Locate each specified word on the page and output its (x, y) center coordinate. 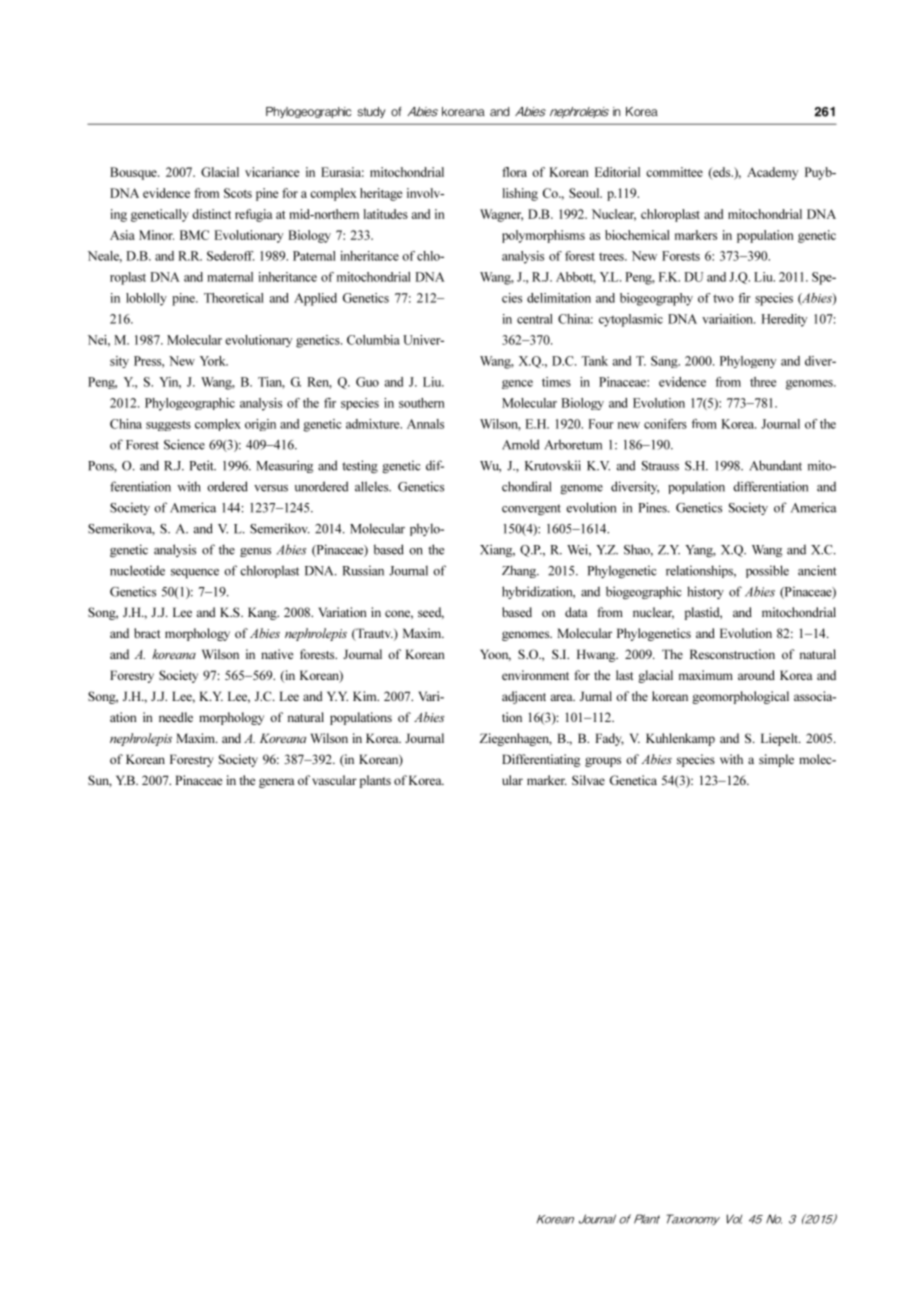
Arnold (520, 444)
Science (184, 444)
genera (277, 783)
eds (722, 173)
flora (514, 172)
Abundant (775, 465)
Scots (238, 193)
